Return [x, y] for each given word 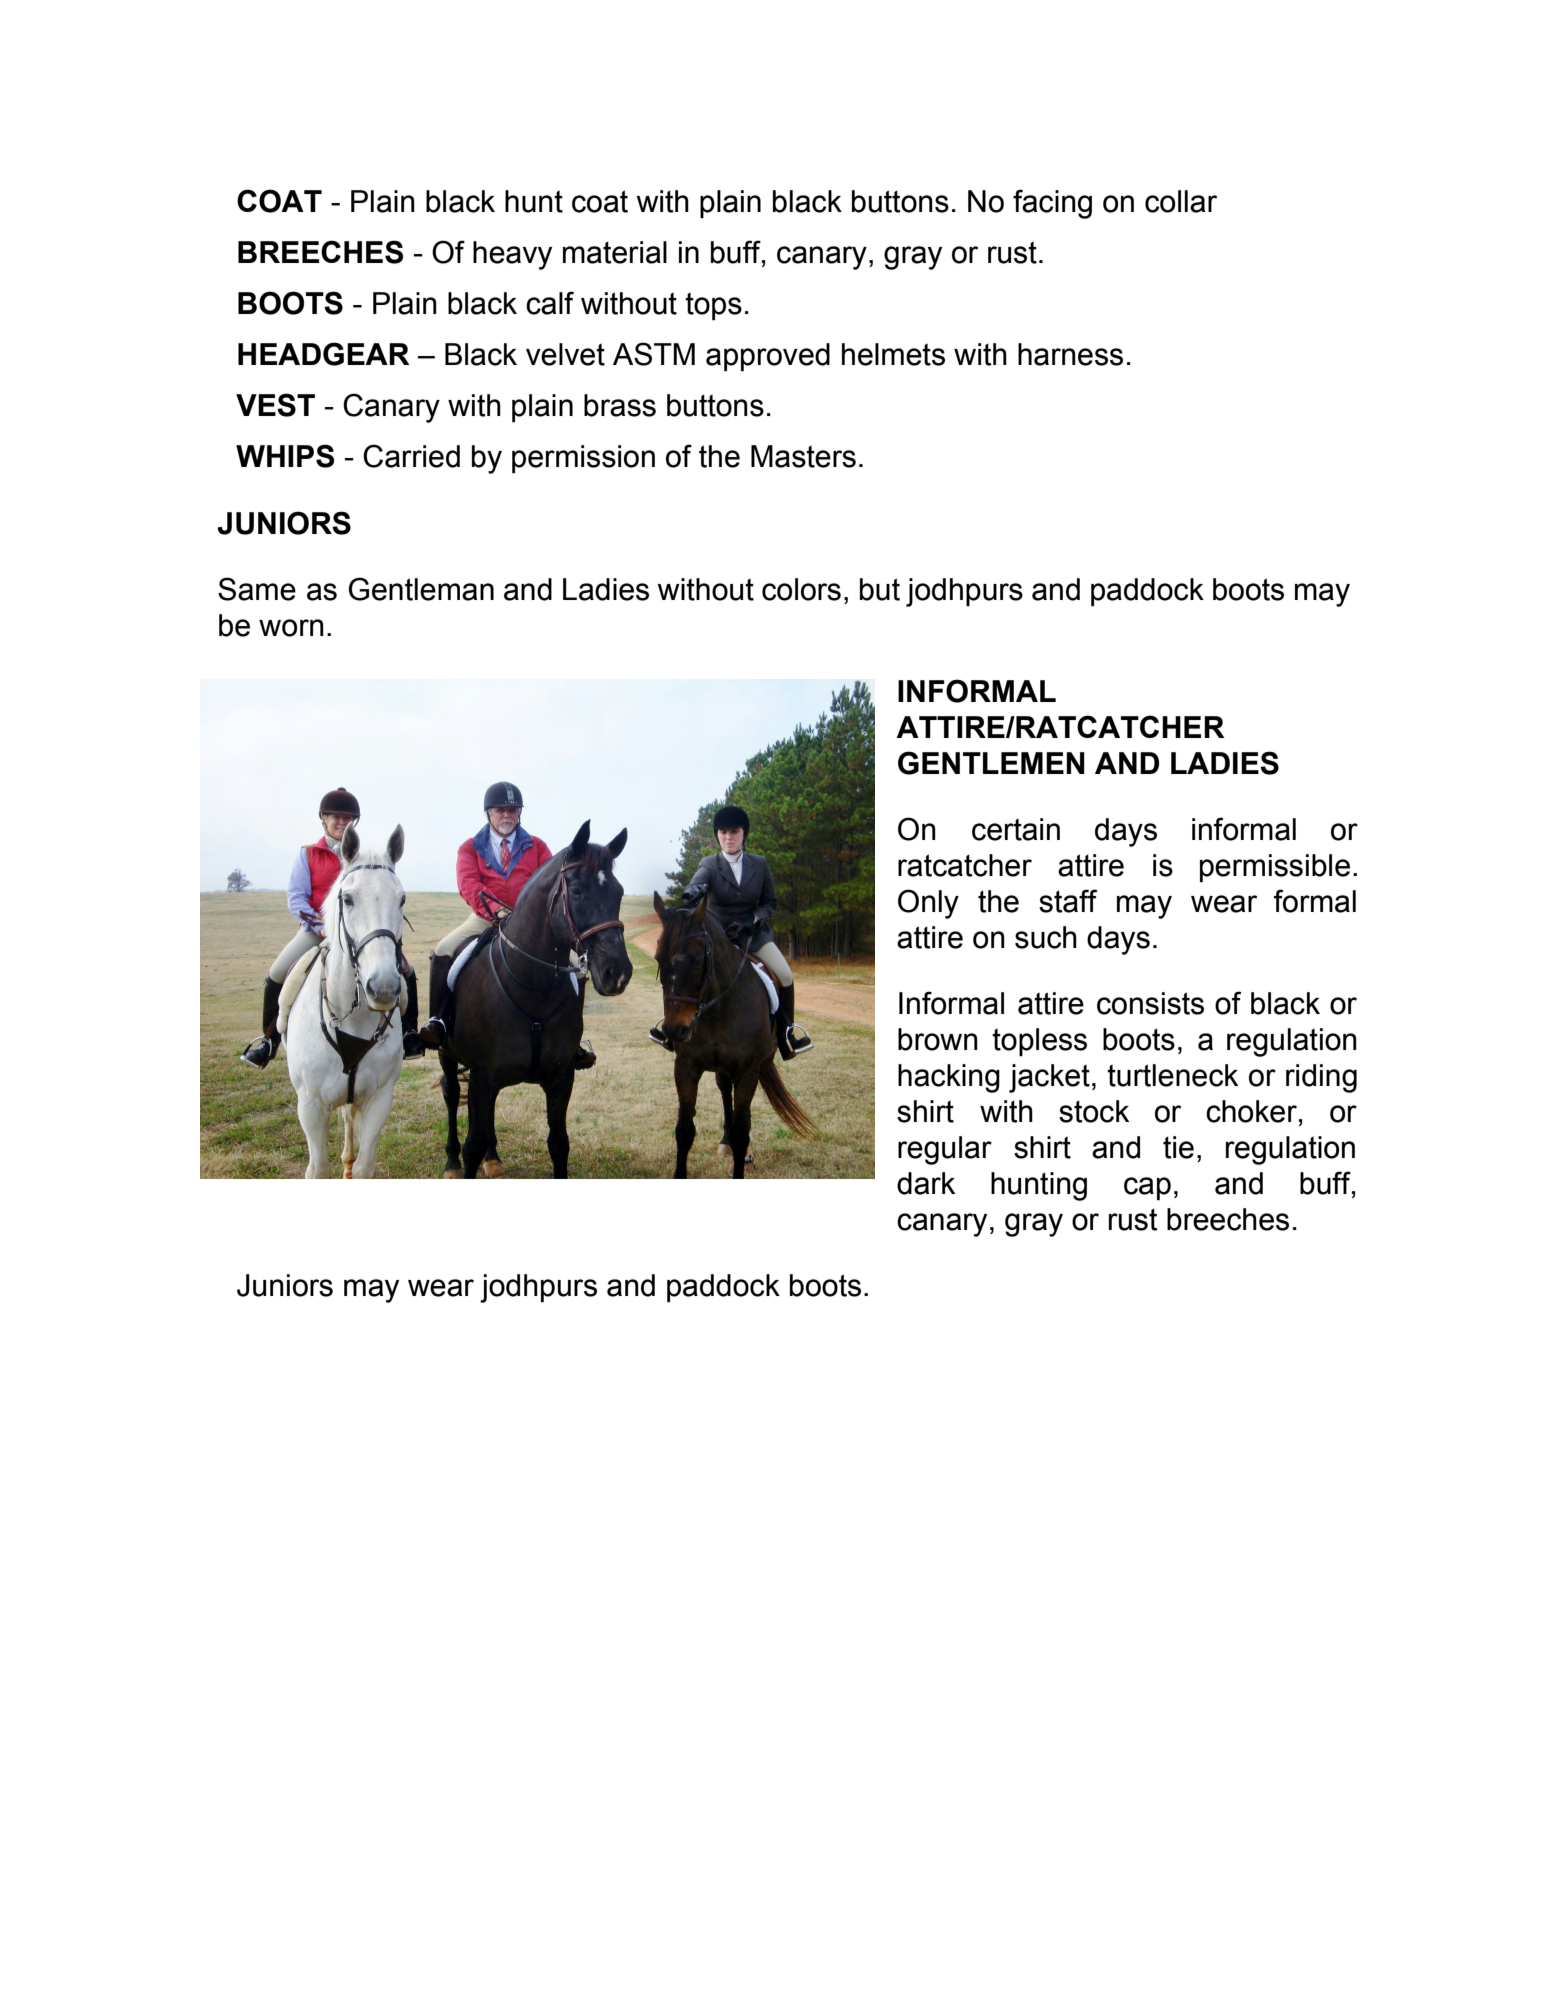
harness [1070, 354]
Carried [411, 456]
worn [291, 628]
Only [928, 904]
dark [926, 1183]
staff [1068, 901]
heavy [512, 255]
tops [713, 306]
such [1046, 937]
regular [945, 1150]
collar [1181, 201]
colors [801, 589]
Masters [803, 456]
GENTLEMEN [991, 763]
